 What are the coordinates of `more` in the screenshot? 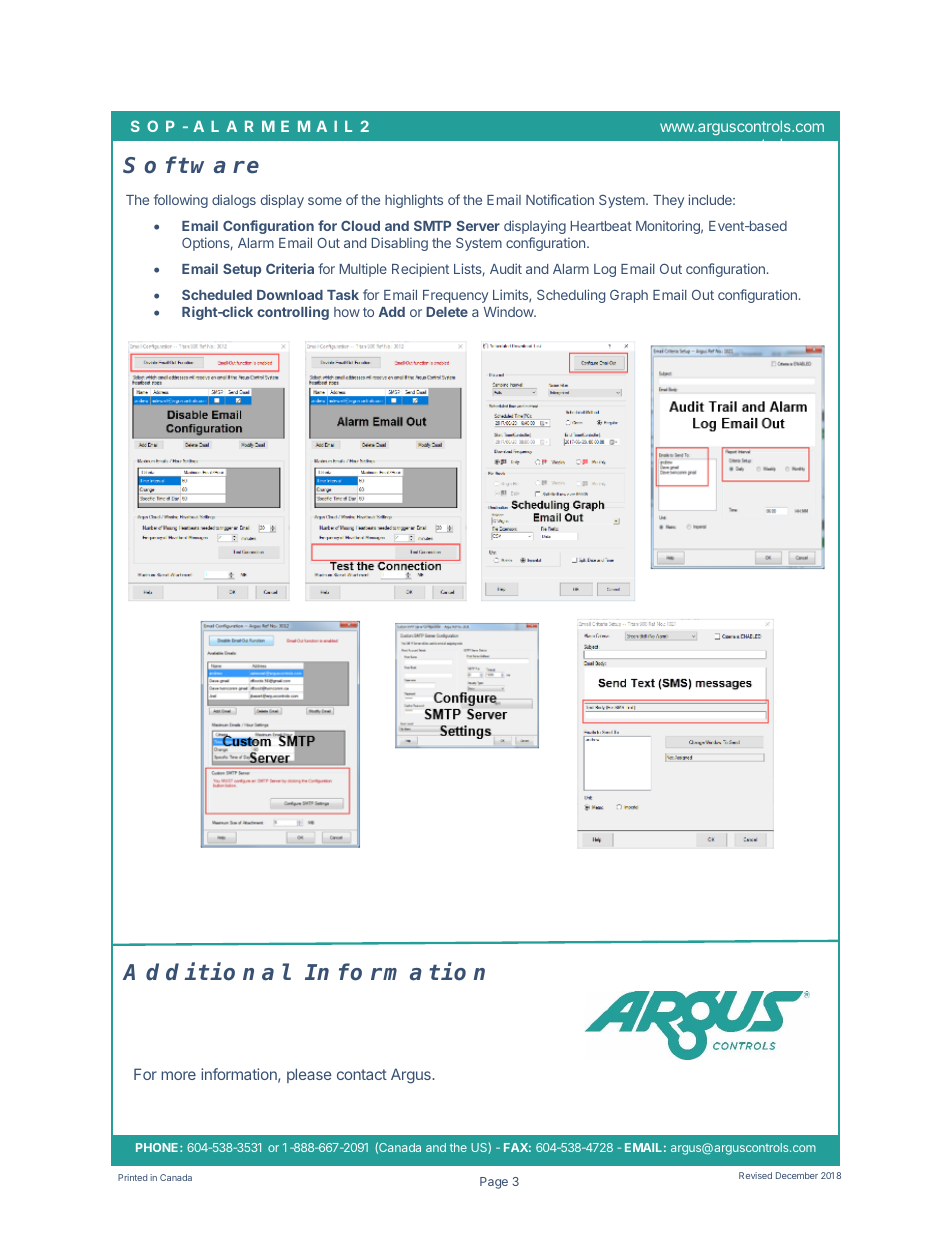 It's located at (178, 1075).
